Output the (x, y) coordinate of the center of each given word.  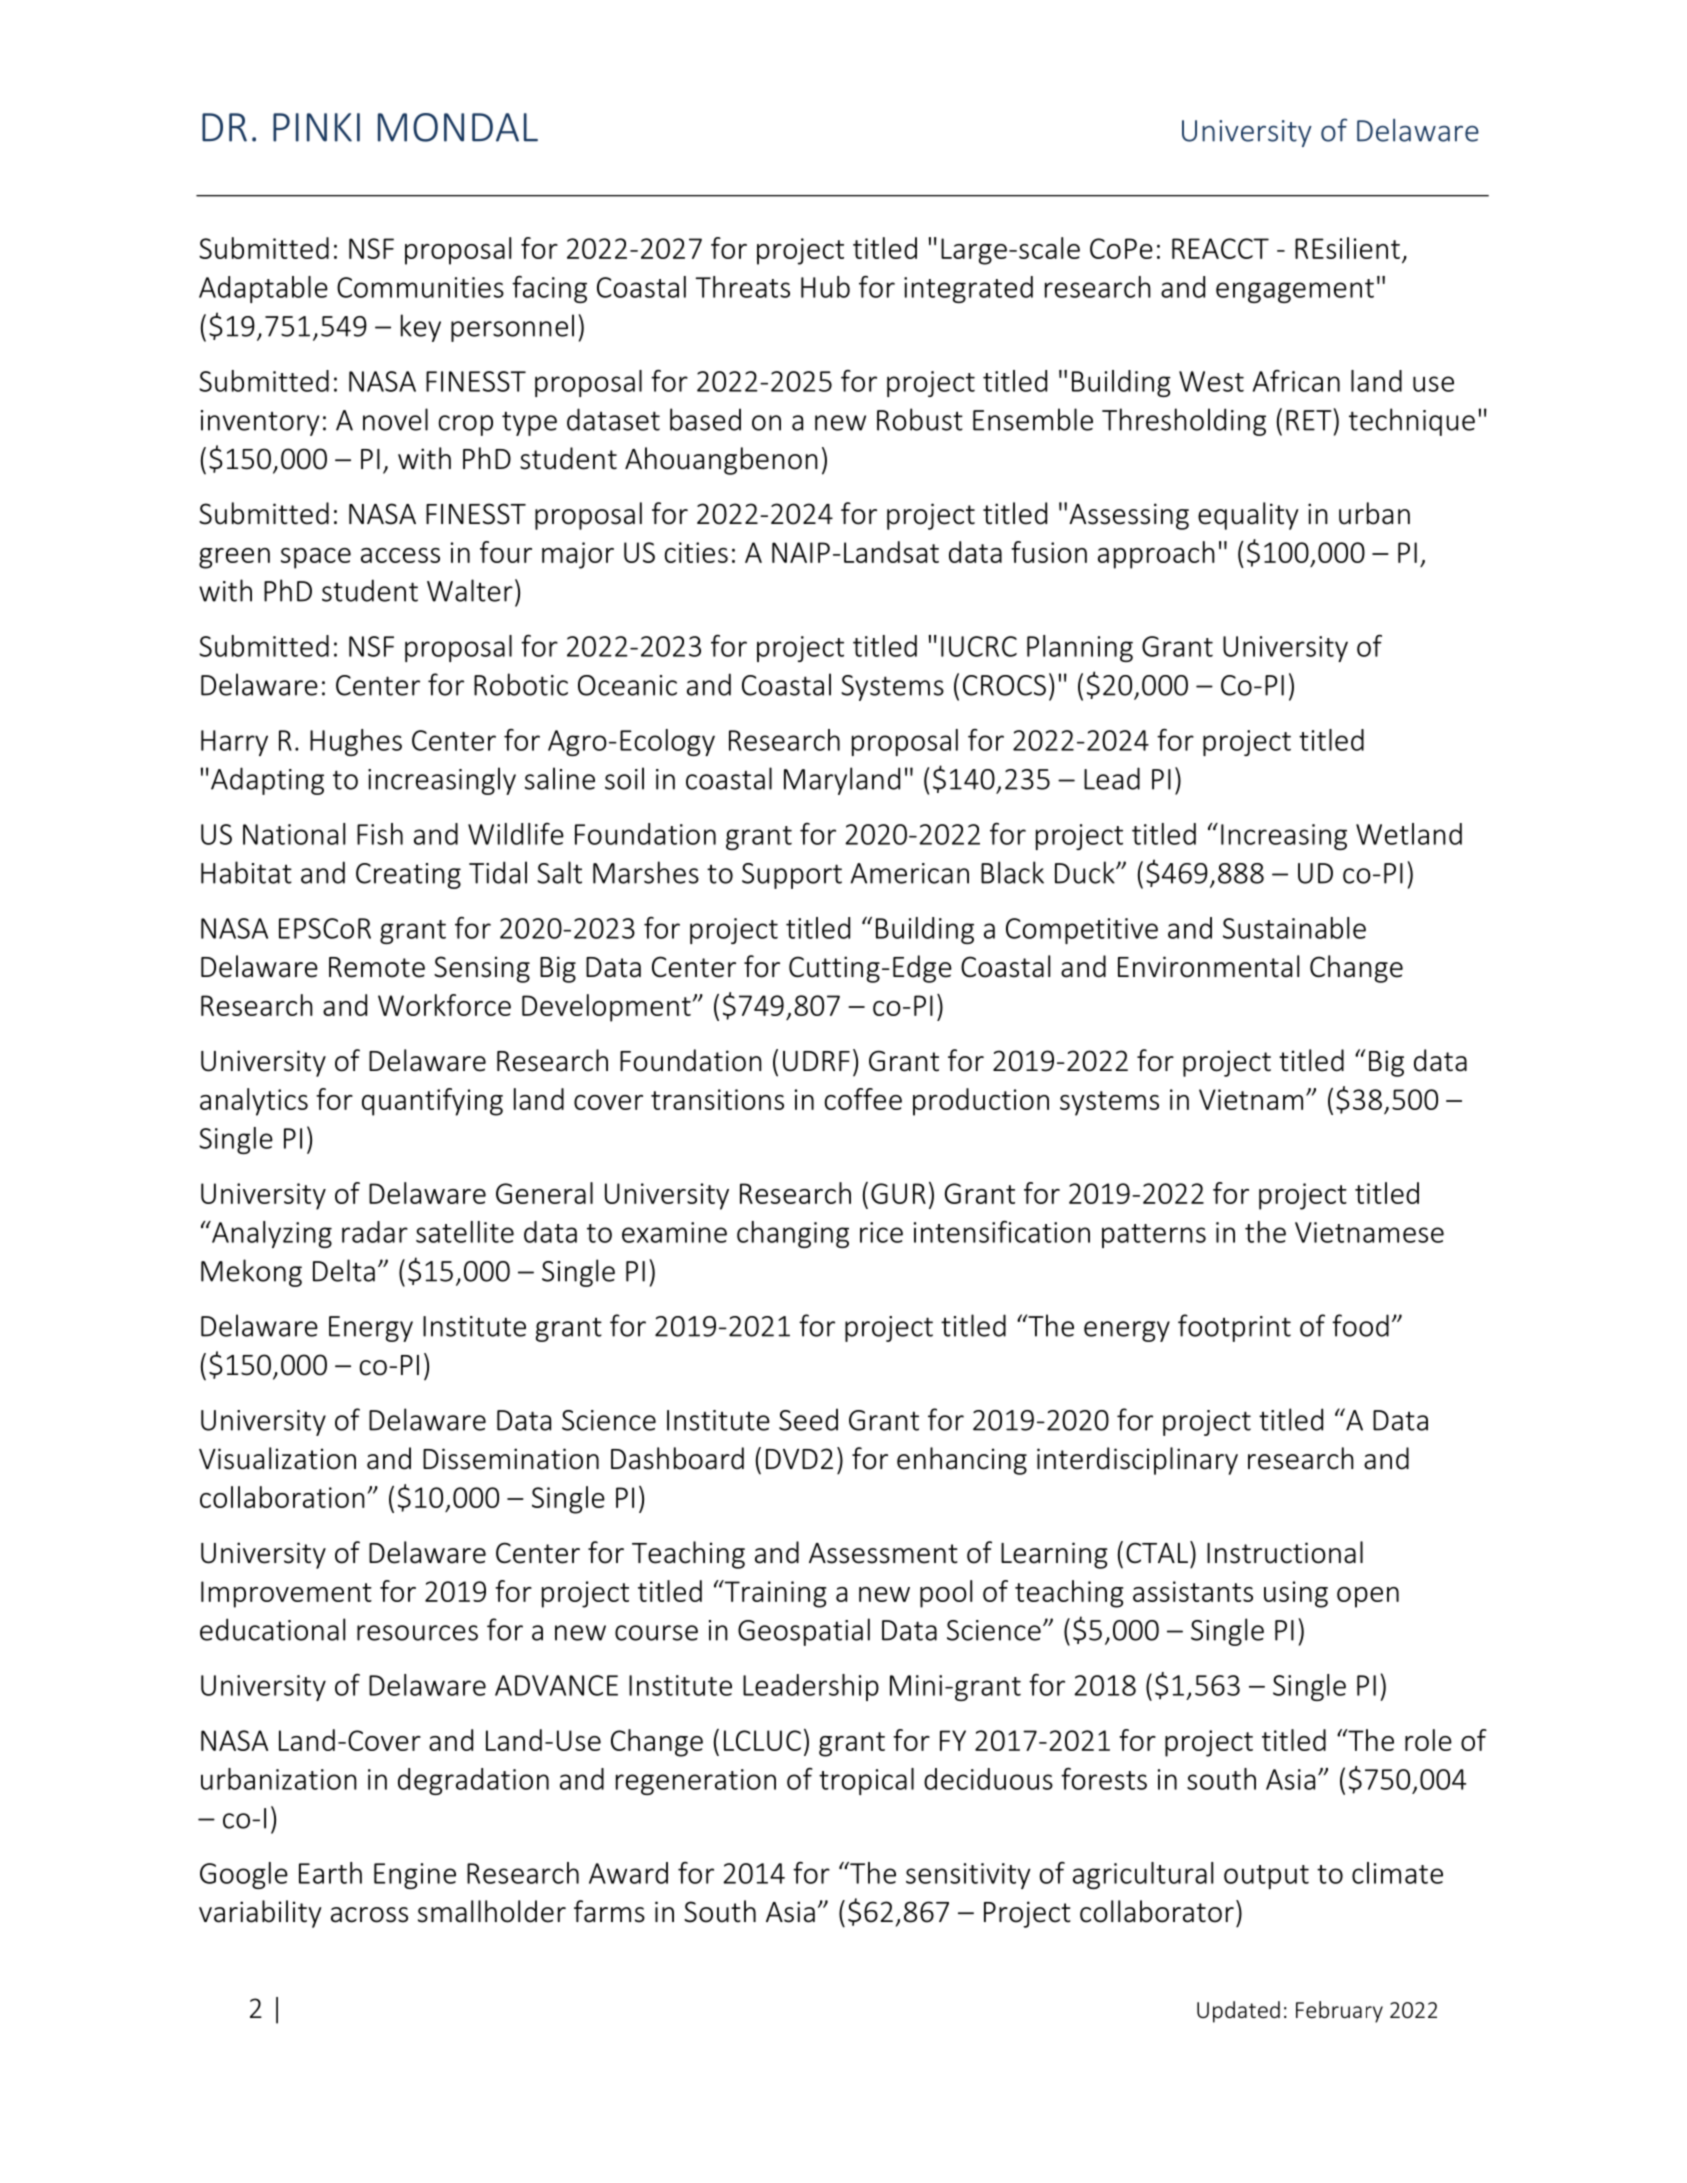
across (369, 1915)
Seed (808, 1419)
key (421, 328)
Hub (825, 287)
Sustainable (1294, 928)
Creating (408, 876)
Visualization (277, 1458)
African (1296, 381)
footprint (1234, 1328)
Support (792, 876)
